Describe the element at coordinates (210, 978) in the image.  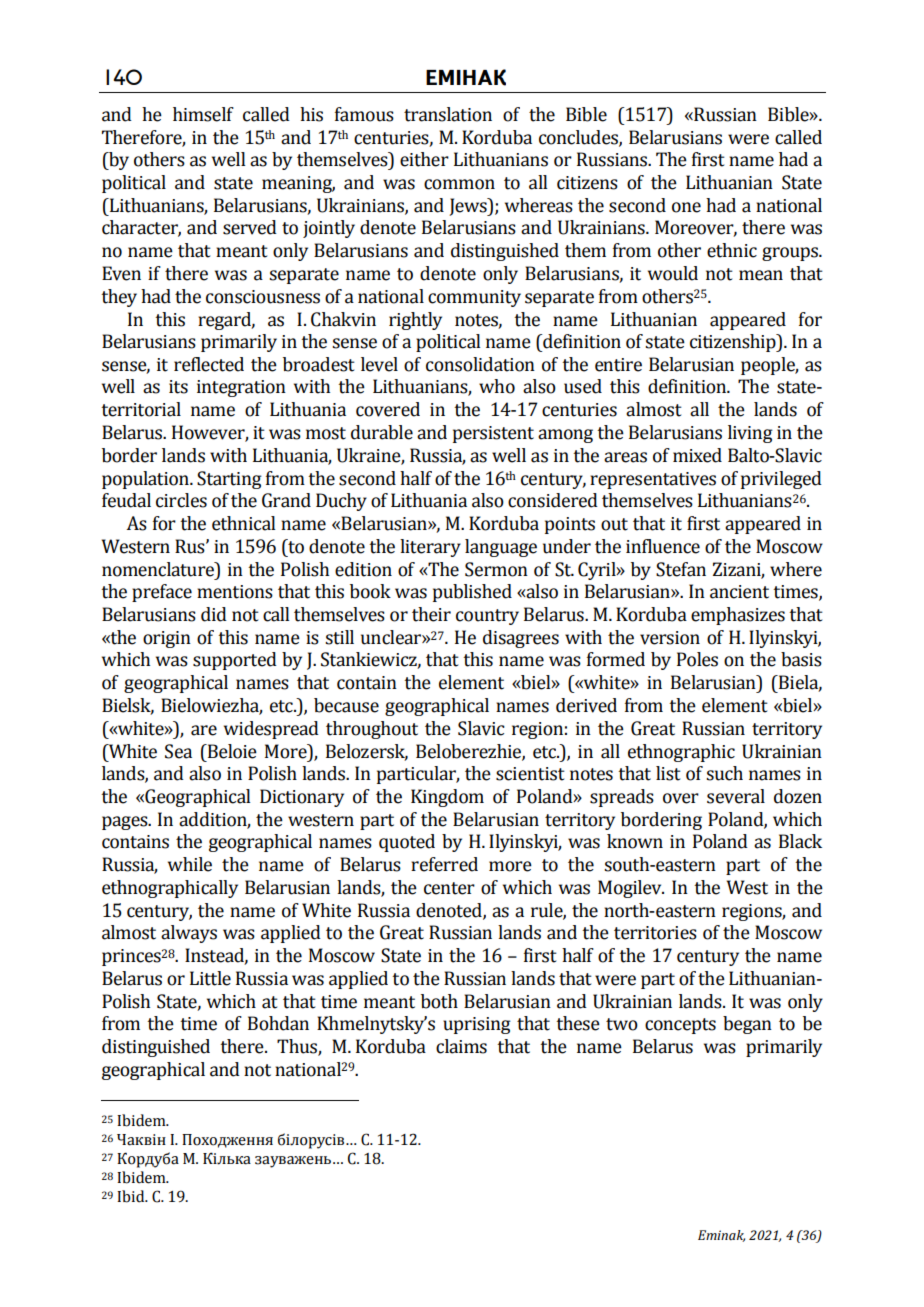
I see `Little` at that location.
